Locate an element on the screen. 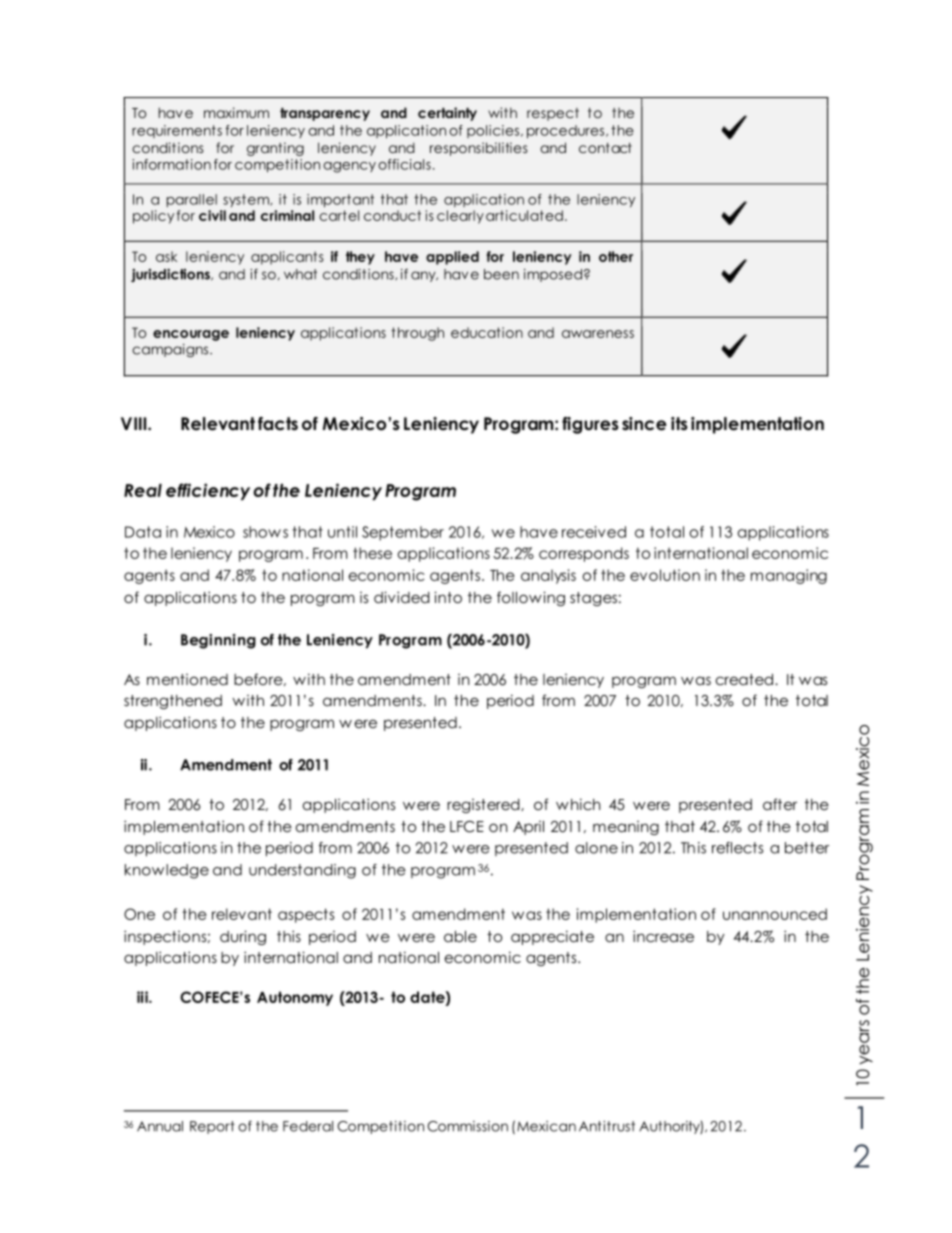  Commission is located at coordinates (467, 1126).
